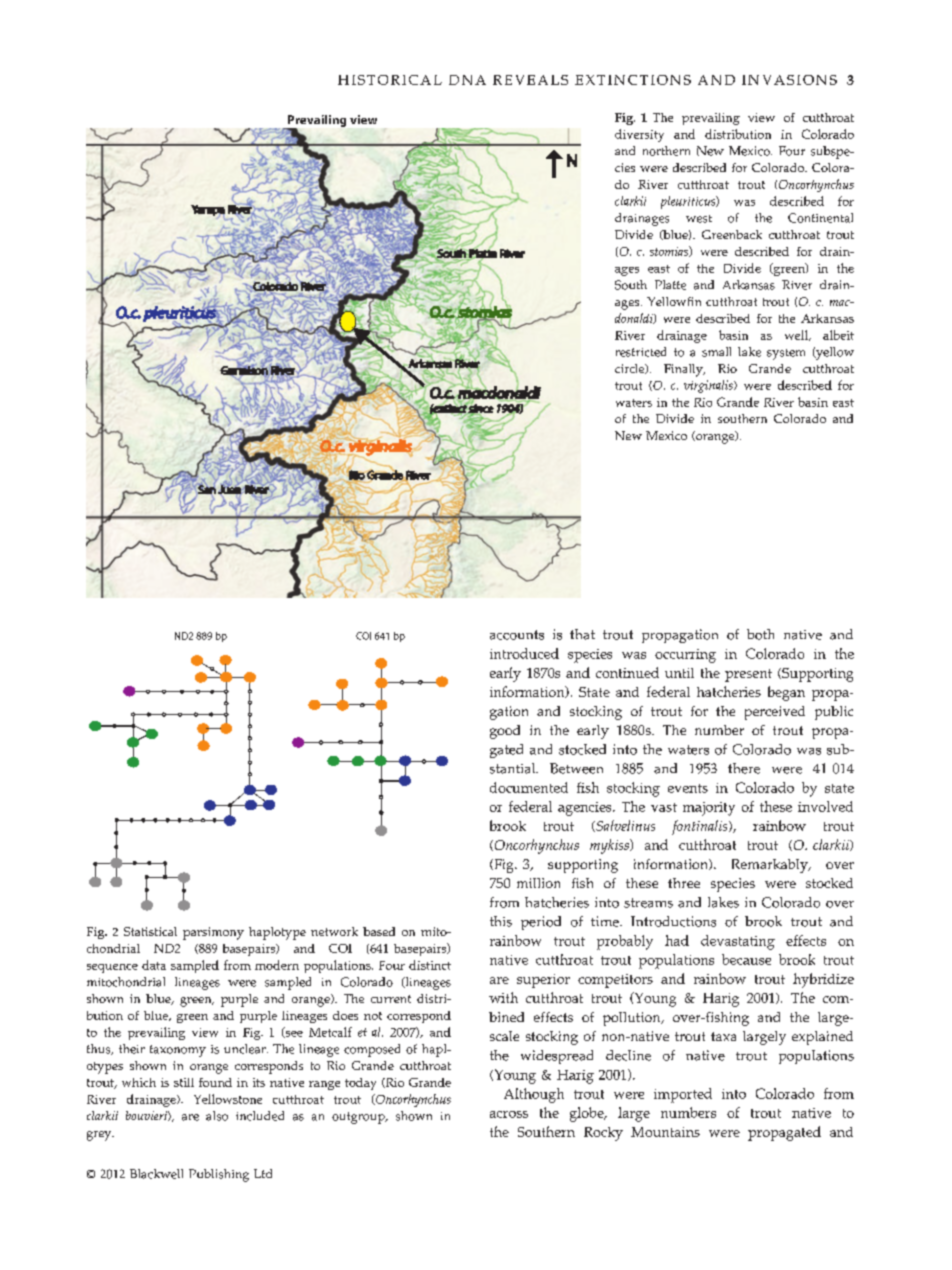 This screenshot has height=1270, width=952. Describe the element at coordinates (217, 1116) in the screenshot. I see `also` at that location.
